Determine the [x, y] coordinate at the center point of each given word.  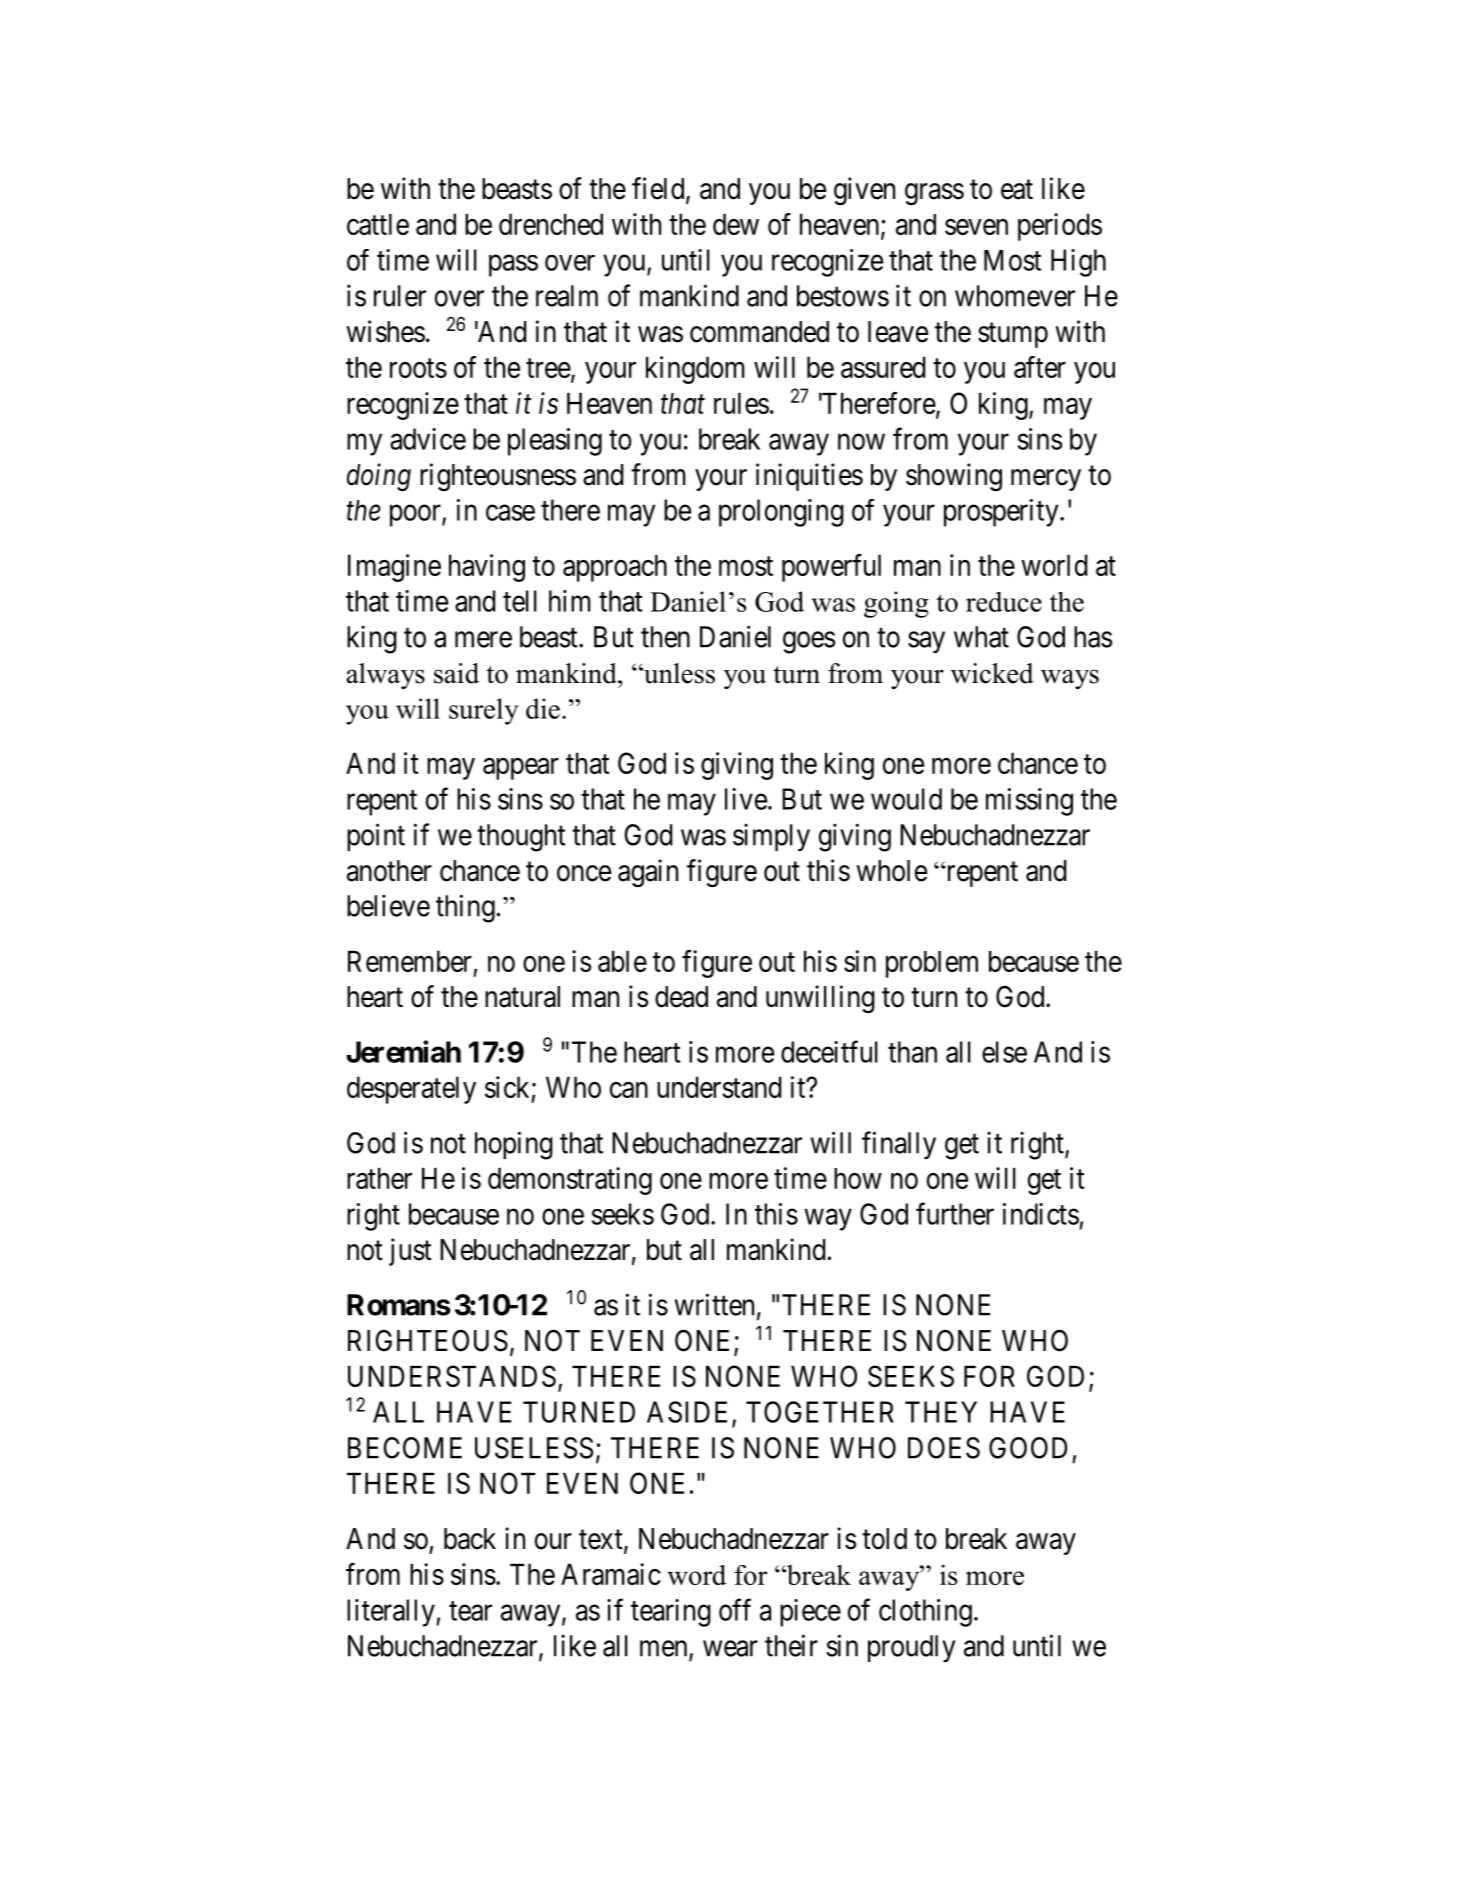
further [955, 1213]
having [487, 568]
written [714, 1304]
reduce [1004, 602]
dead [681, 997]
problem [932, 964]
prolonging [781, 513]
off [735, 1609]
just [410, 1252]
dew [736, 224]
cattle [378, 224]
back [470, 1539]
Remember [410, 961]
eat [1017, 190]
